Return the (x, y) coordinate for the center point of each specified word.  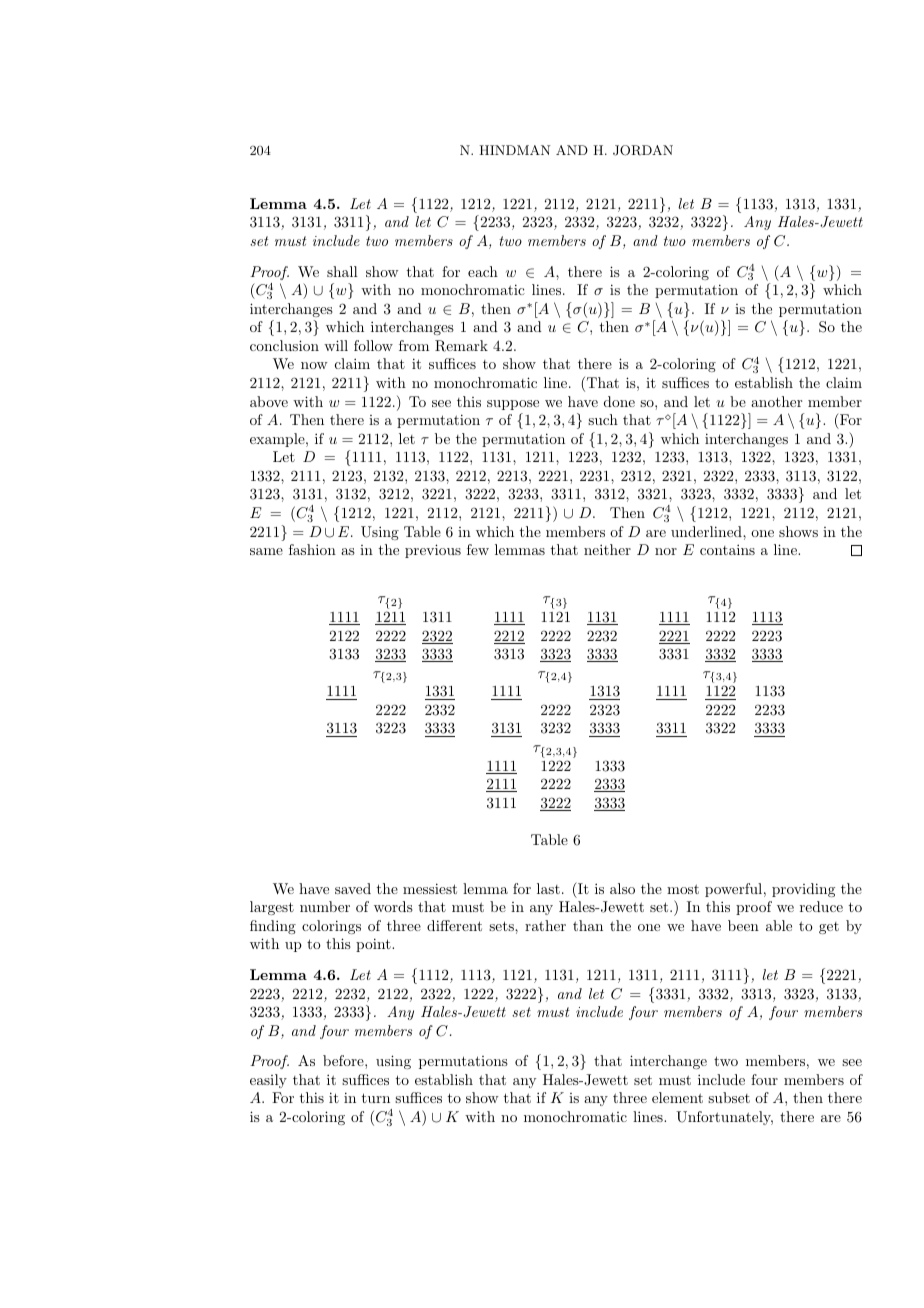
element (677, 1097)
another (776, 401)
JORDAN (643, 150)
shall (342, 271)
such (603, 419)
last (548, 888)
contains (727, 549)
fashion (312, 549)
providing (803, 890)
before (344, 1060)
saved (353, 888)
